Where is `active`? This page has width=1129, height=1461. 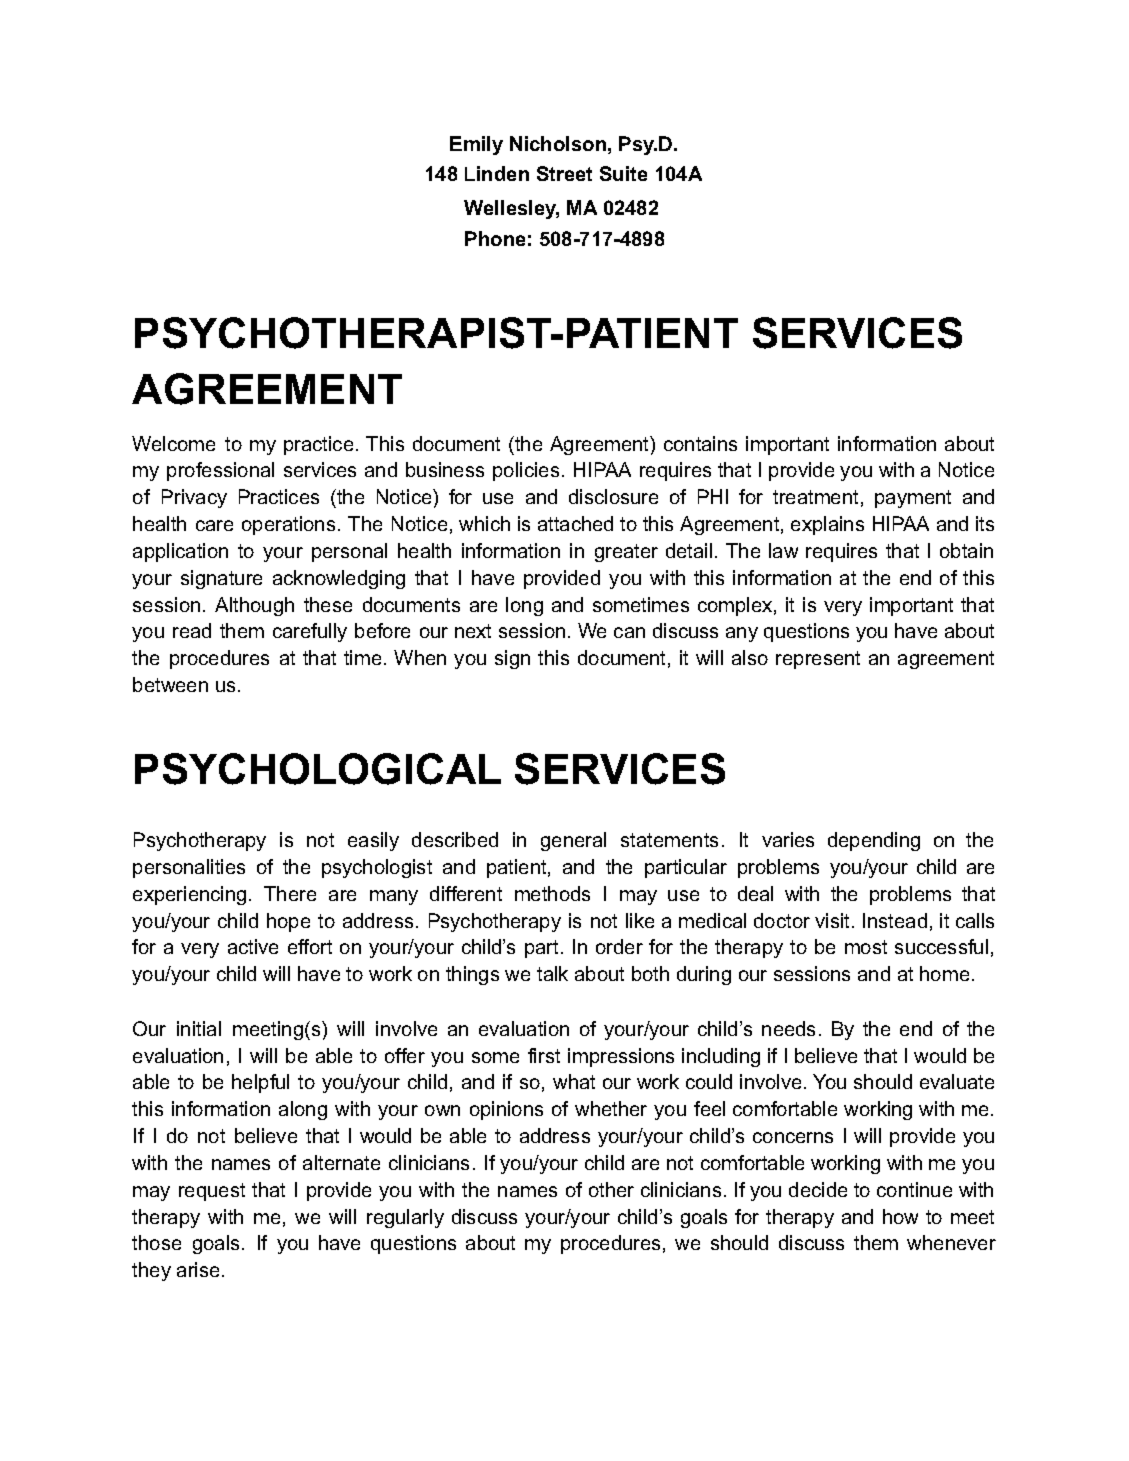 active is located at coordinates (253, 946).
